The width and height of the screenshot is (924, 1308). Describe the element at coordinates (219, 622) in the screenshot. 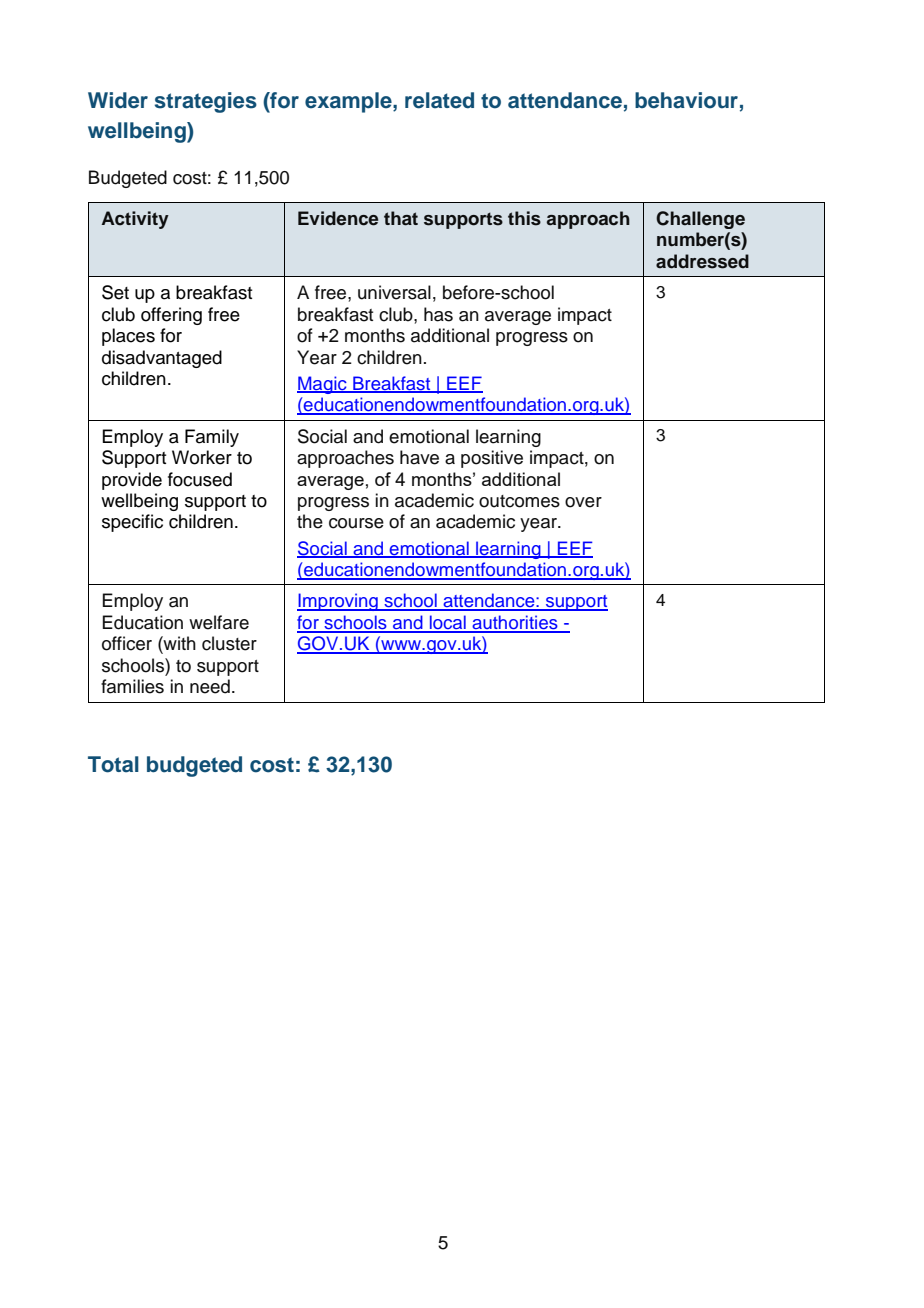

I see `welfare` at that location.
